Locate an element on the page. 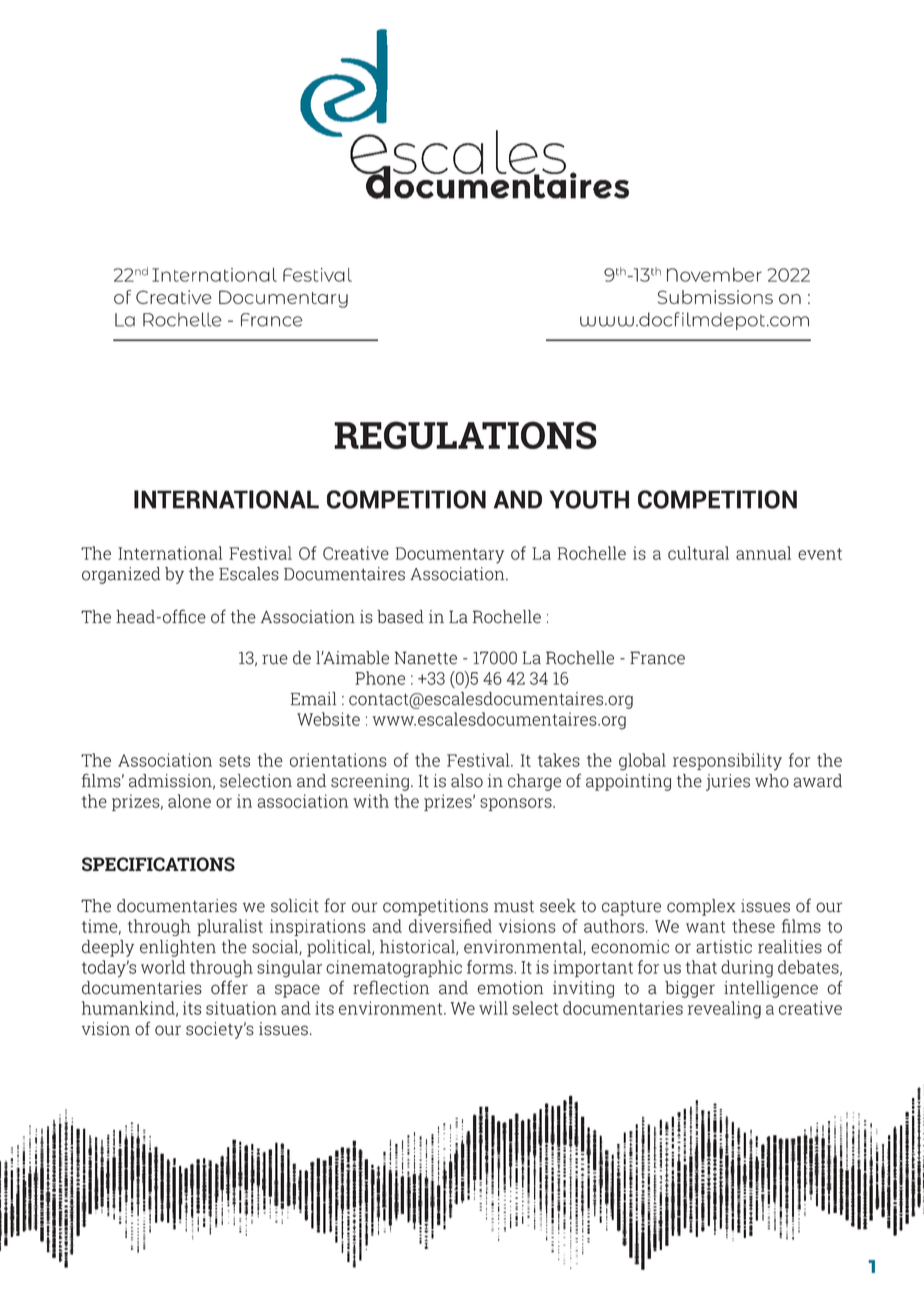  annual is located at coordinates (763, 553).
